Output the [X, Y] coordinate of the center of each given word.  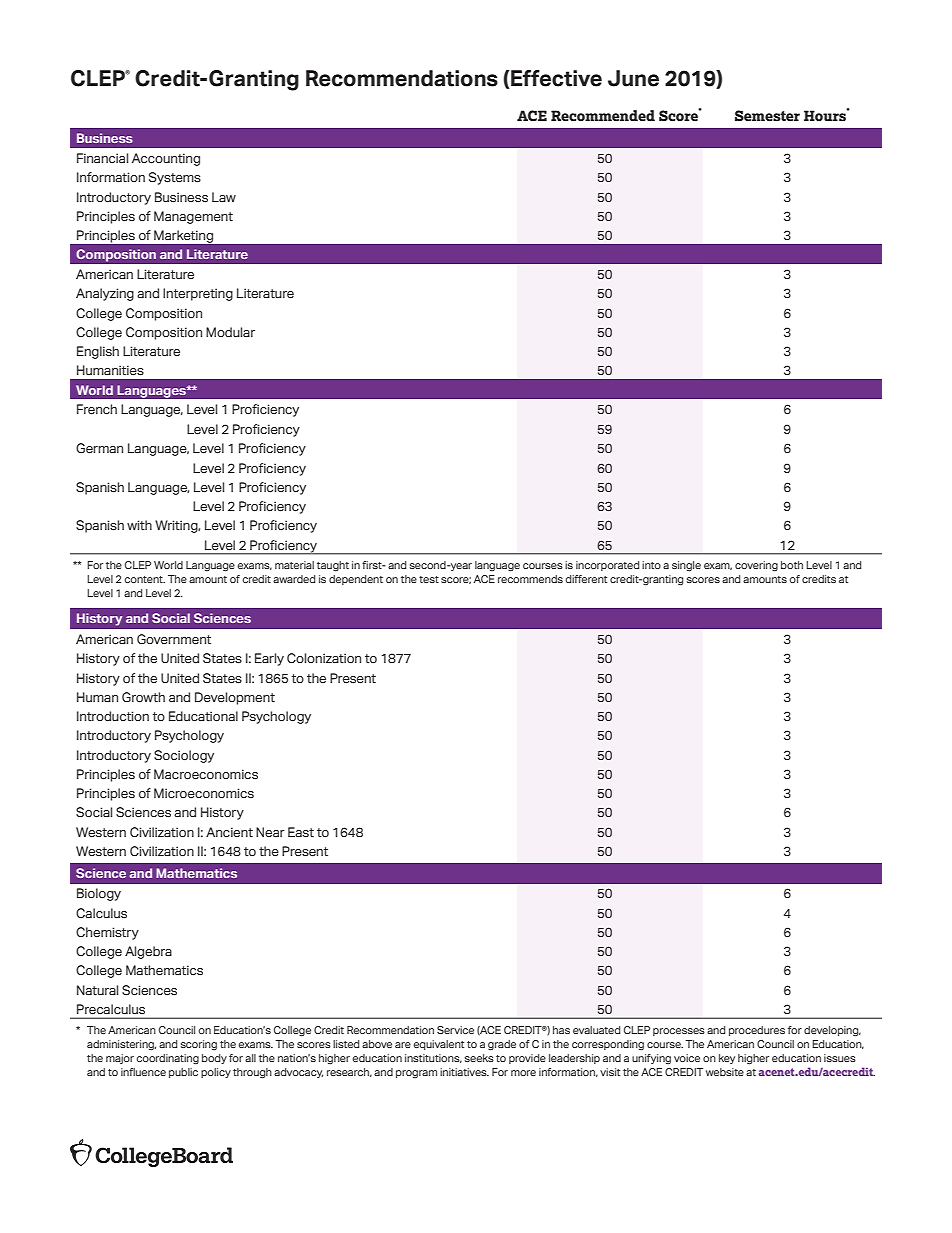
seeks [479, 1058]
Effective [555, 78]
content [144, 579]
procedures [757, 1031]
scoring [199, 1045]
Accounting [166, 159]
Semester [767, 116]
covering [756, 566]
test [429, 579]
